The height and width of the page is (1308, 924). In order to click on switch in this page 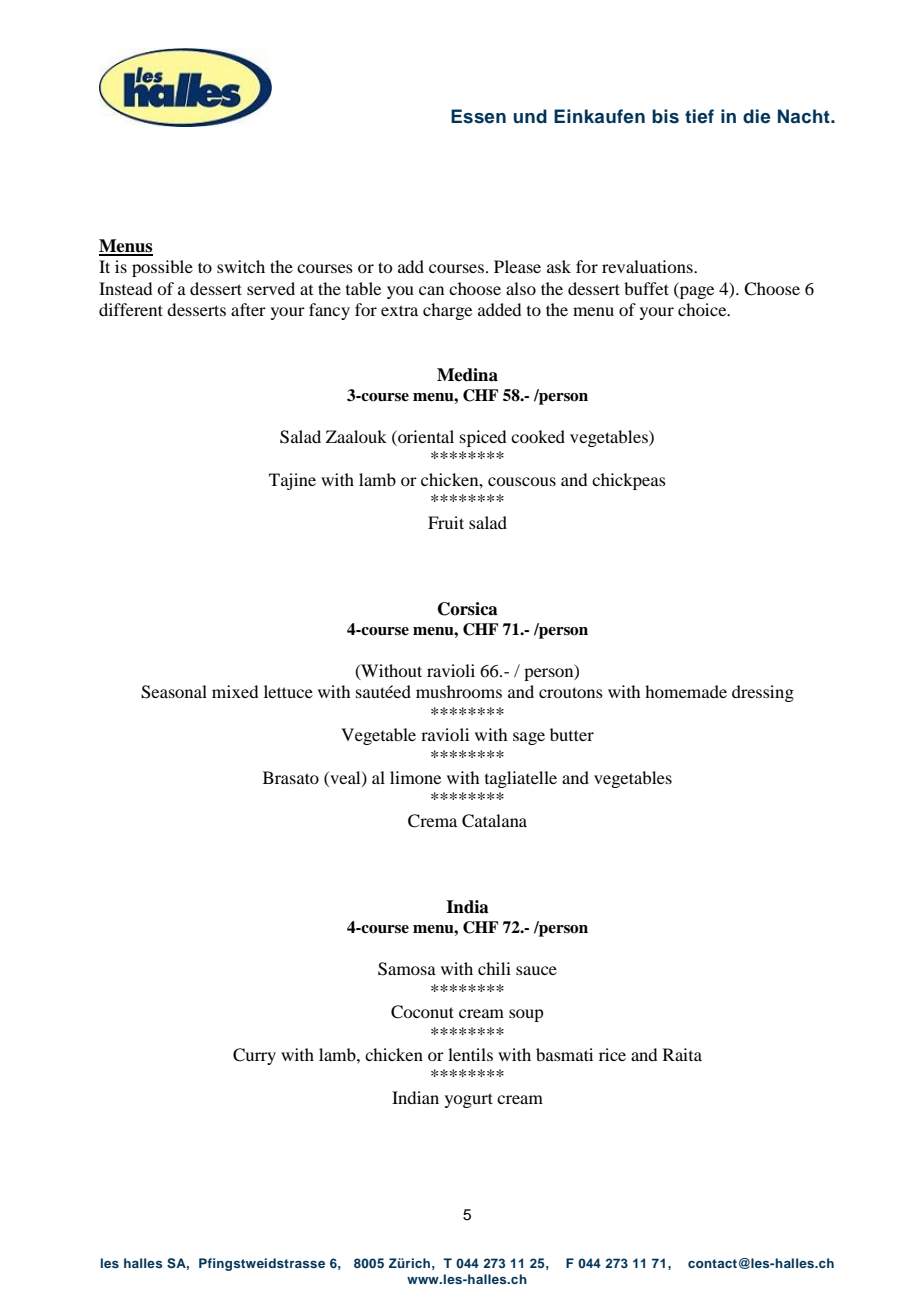, I will do `click(241, 266)`.
